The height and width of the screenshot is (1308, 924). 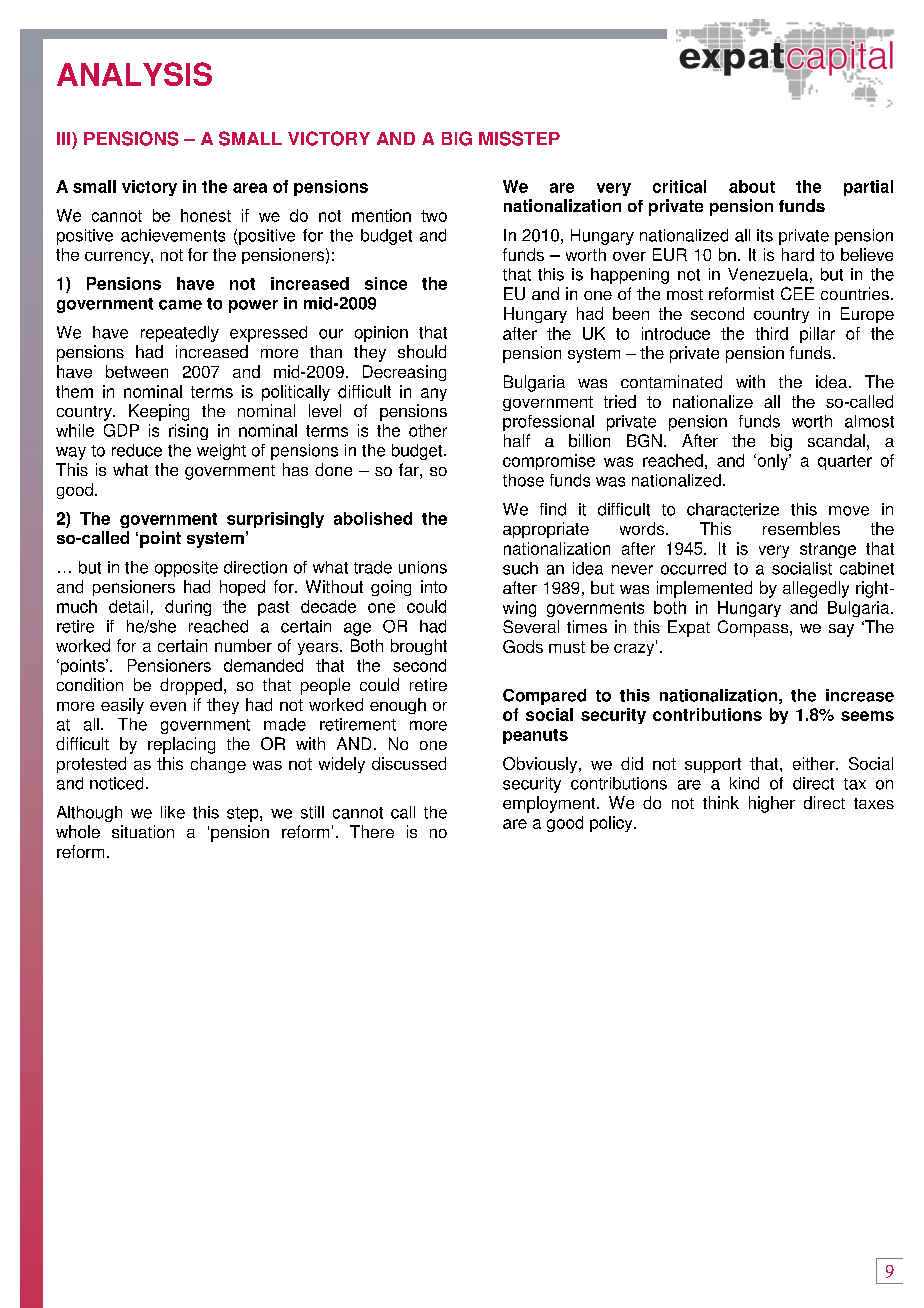 I want to click on two, so click(x=434, y=216).
